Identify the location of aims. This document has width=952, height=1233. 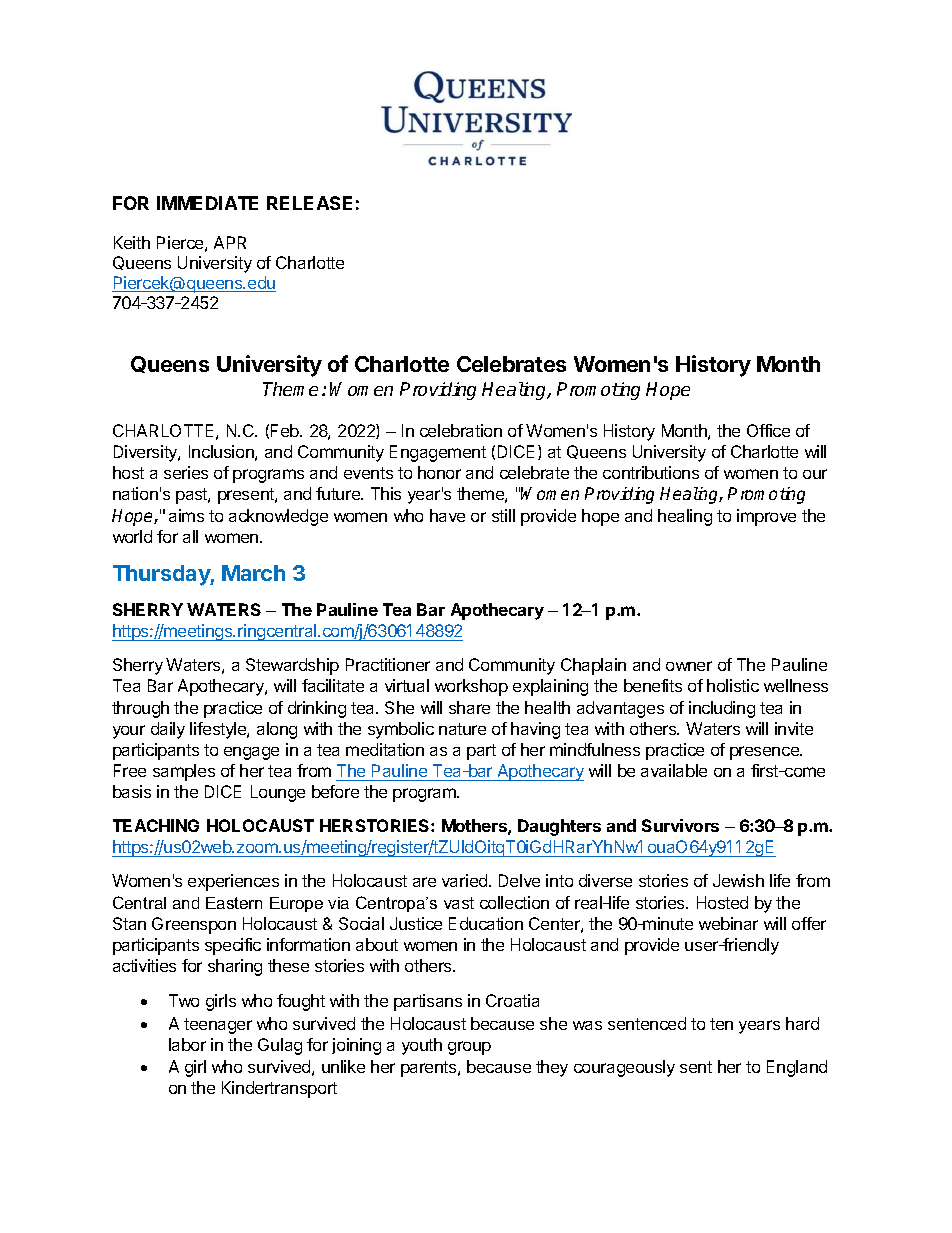
(186, 515).
